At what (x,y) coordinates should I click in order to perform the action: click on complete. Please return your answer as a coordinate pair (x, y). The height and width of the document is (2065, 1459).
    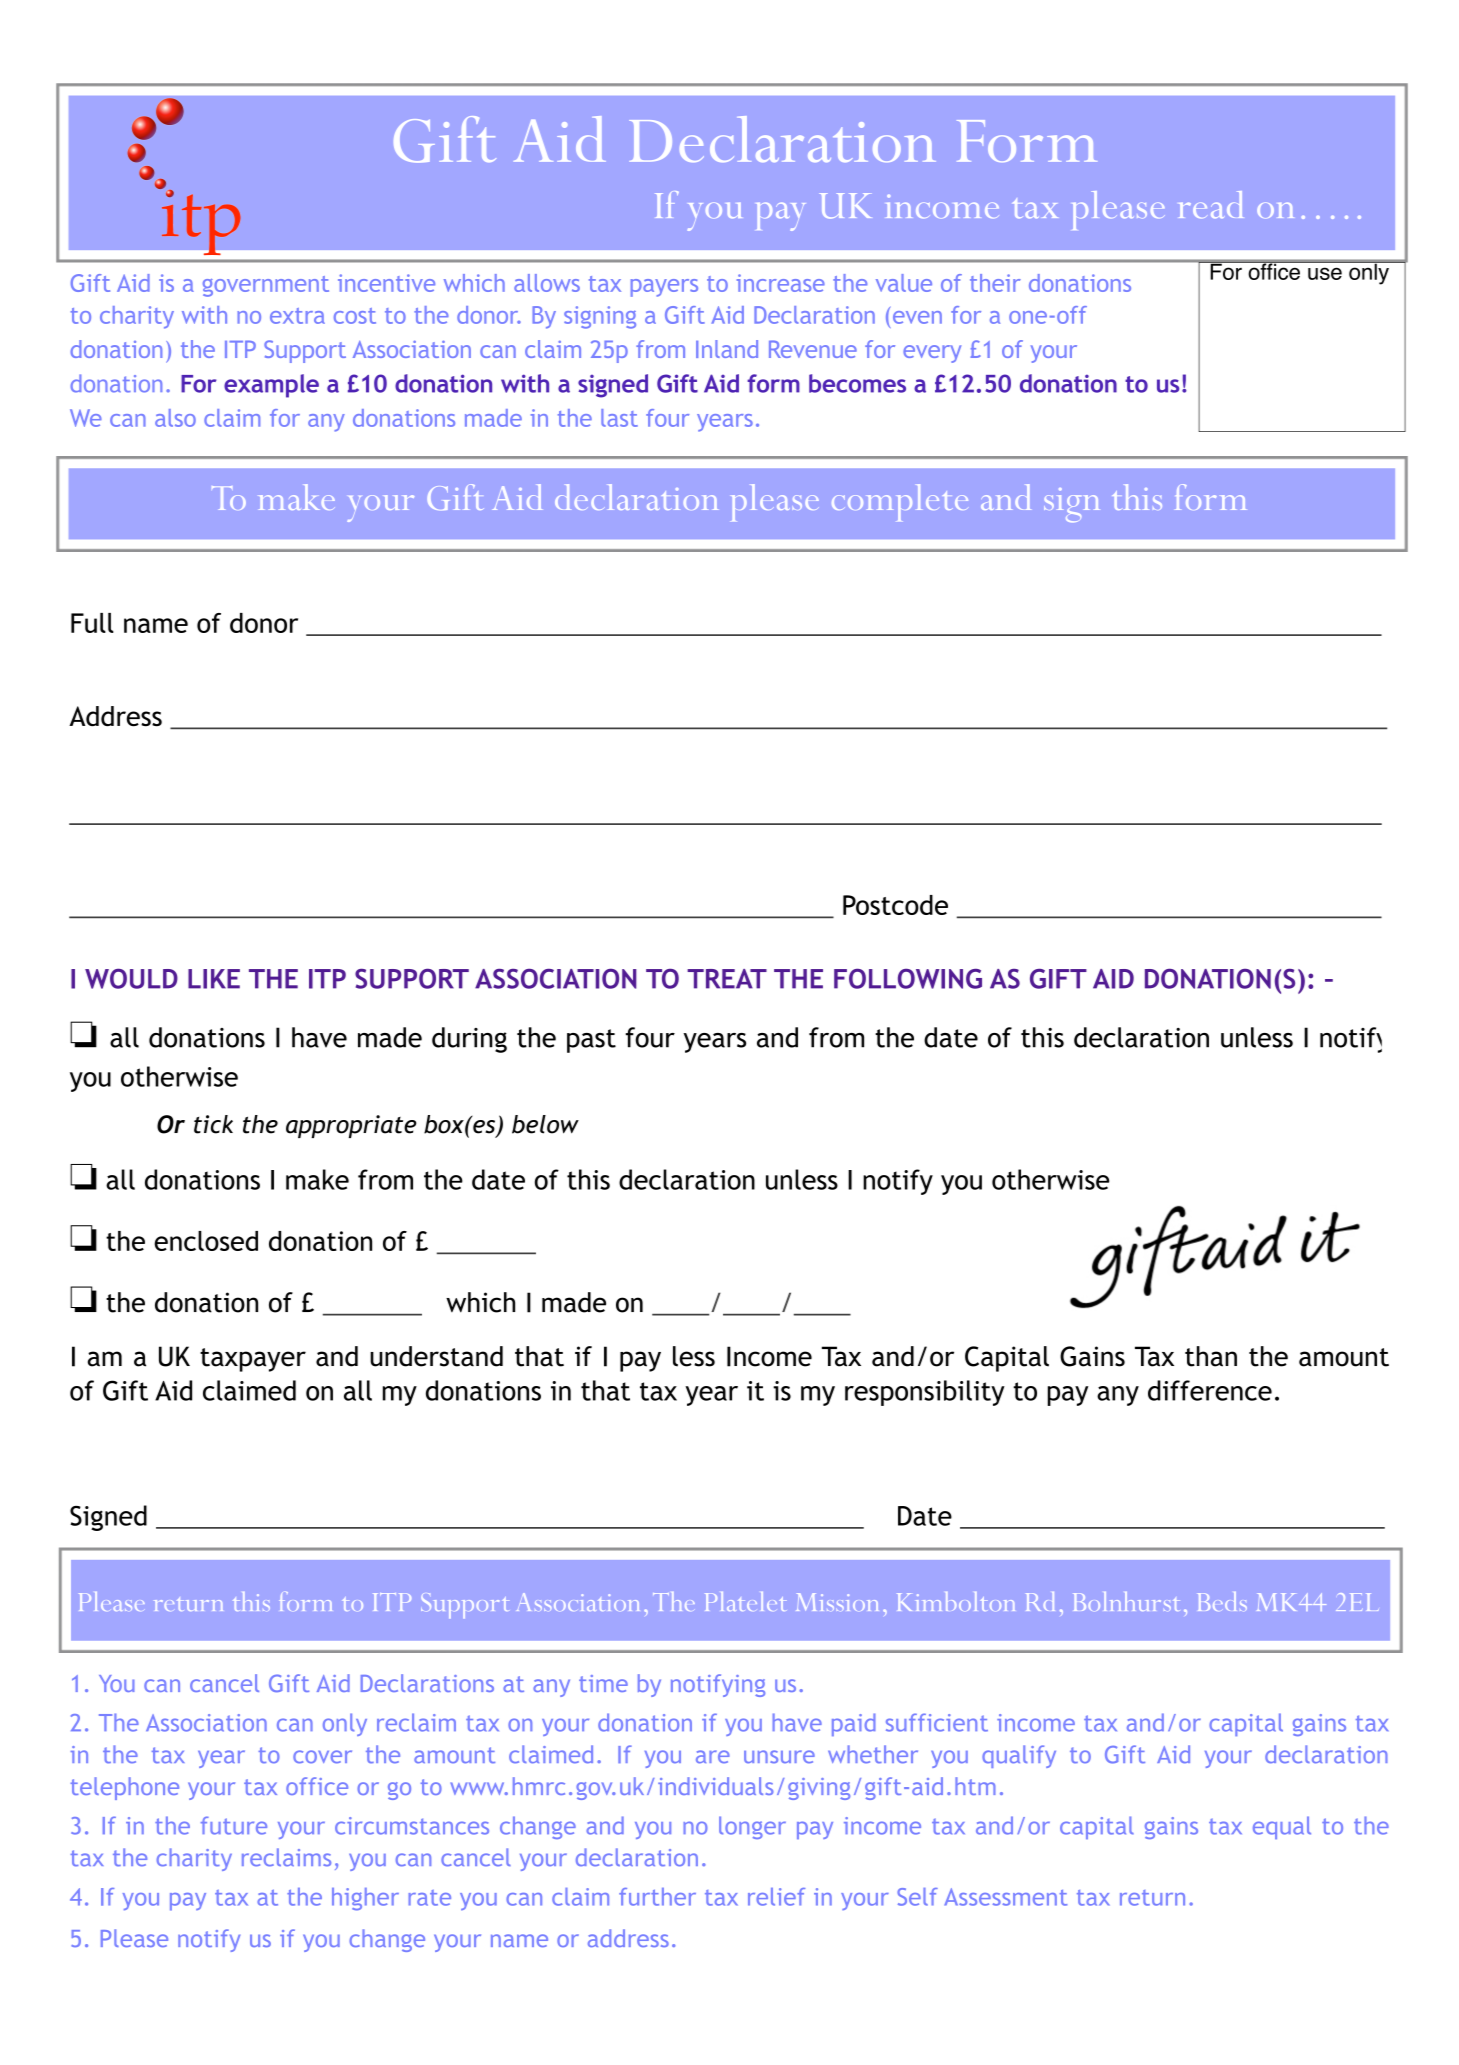
    Looking at the image, I should click on (900, 502).
